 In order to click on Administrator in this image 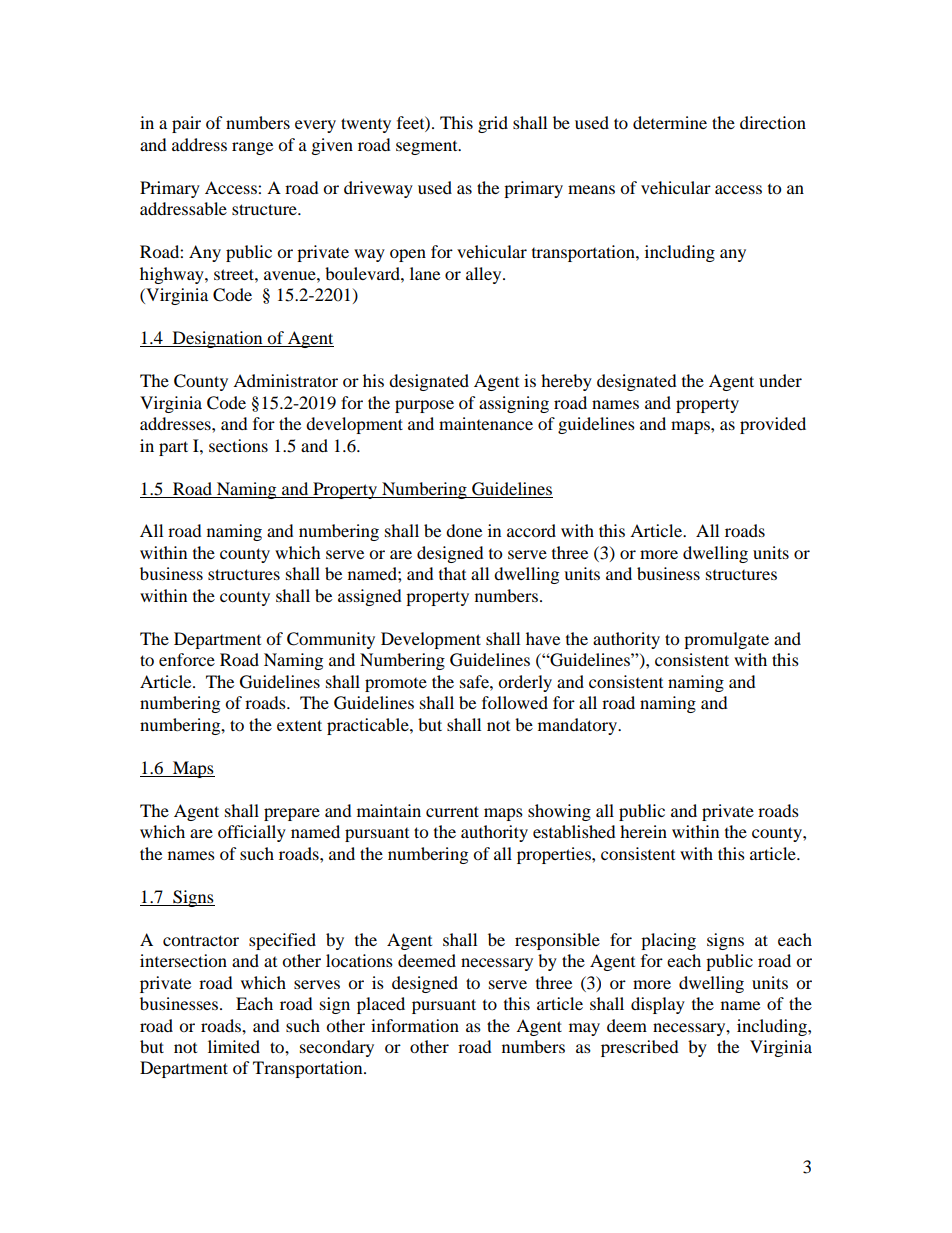, I will do `click(285, 380)`.
